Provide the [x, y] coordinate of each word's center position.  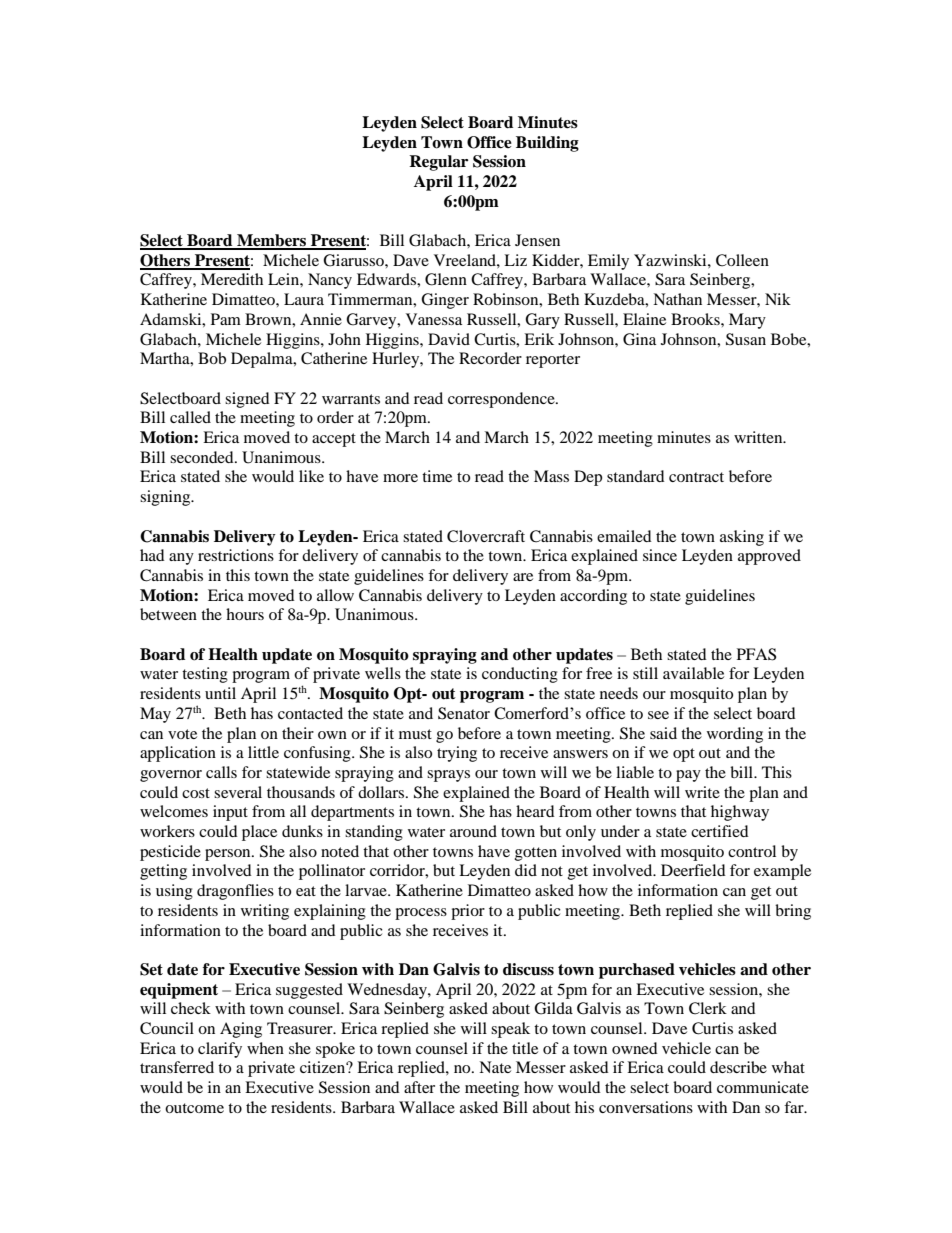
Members [271, 241]
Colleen [742, 260]
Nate [495, 1067]
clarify [220, 1050]
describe [738, 1067]
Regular [438, 163]
